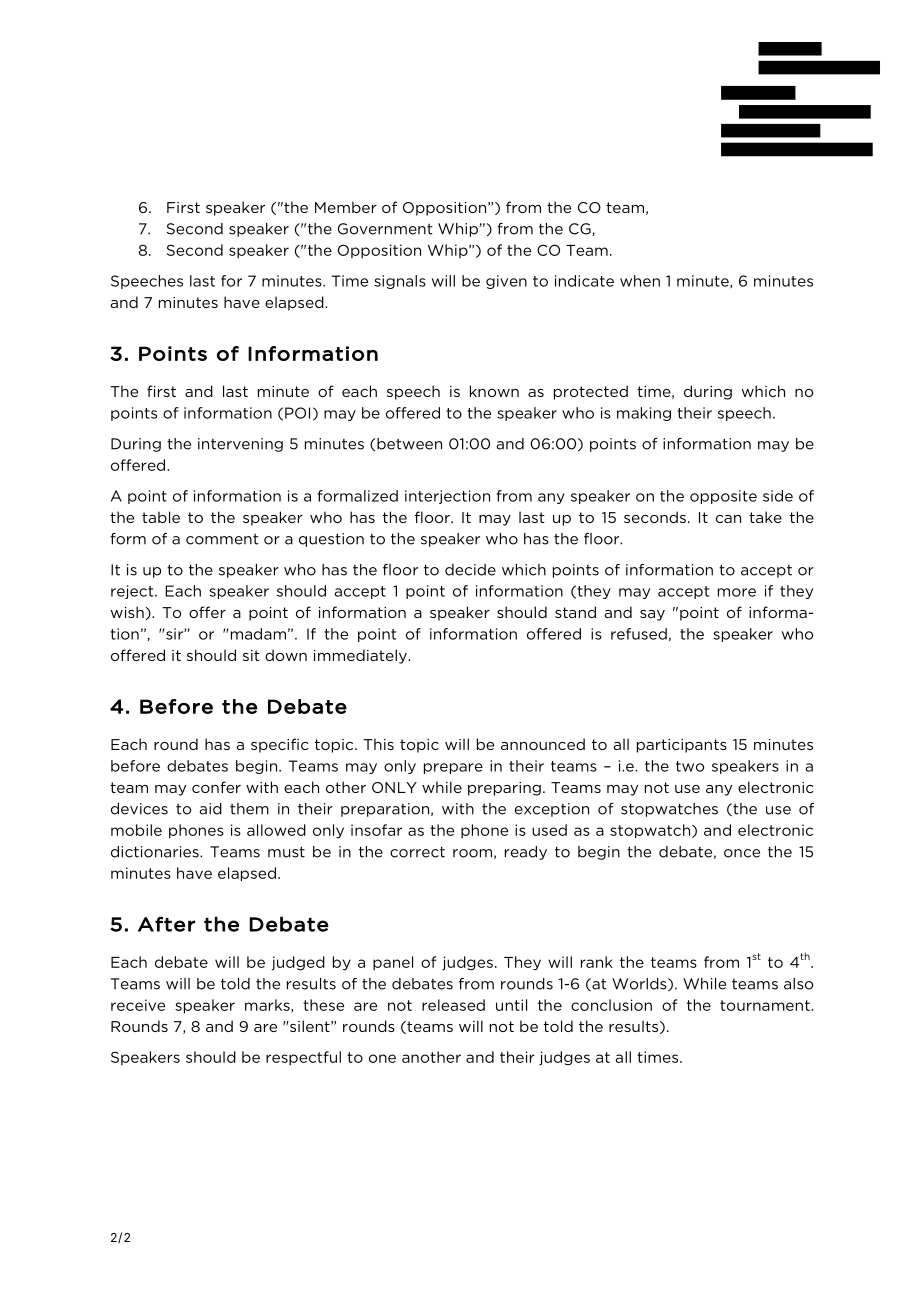  I want to click on confer, so click(216, 787).
